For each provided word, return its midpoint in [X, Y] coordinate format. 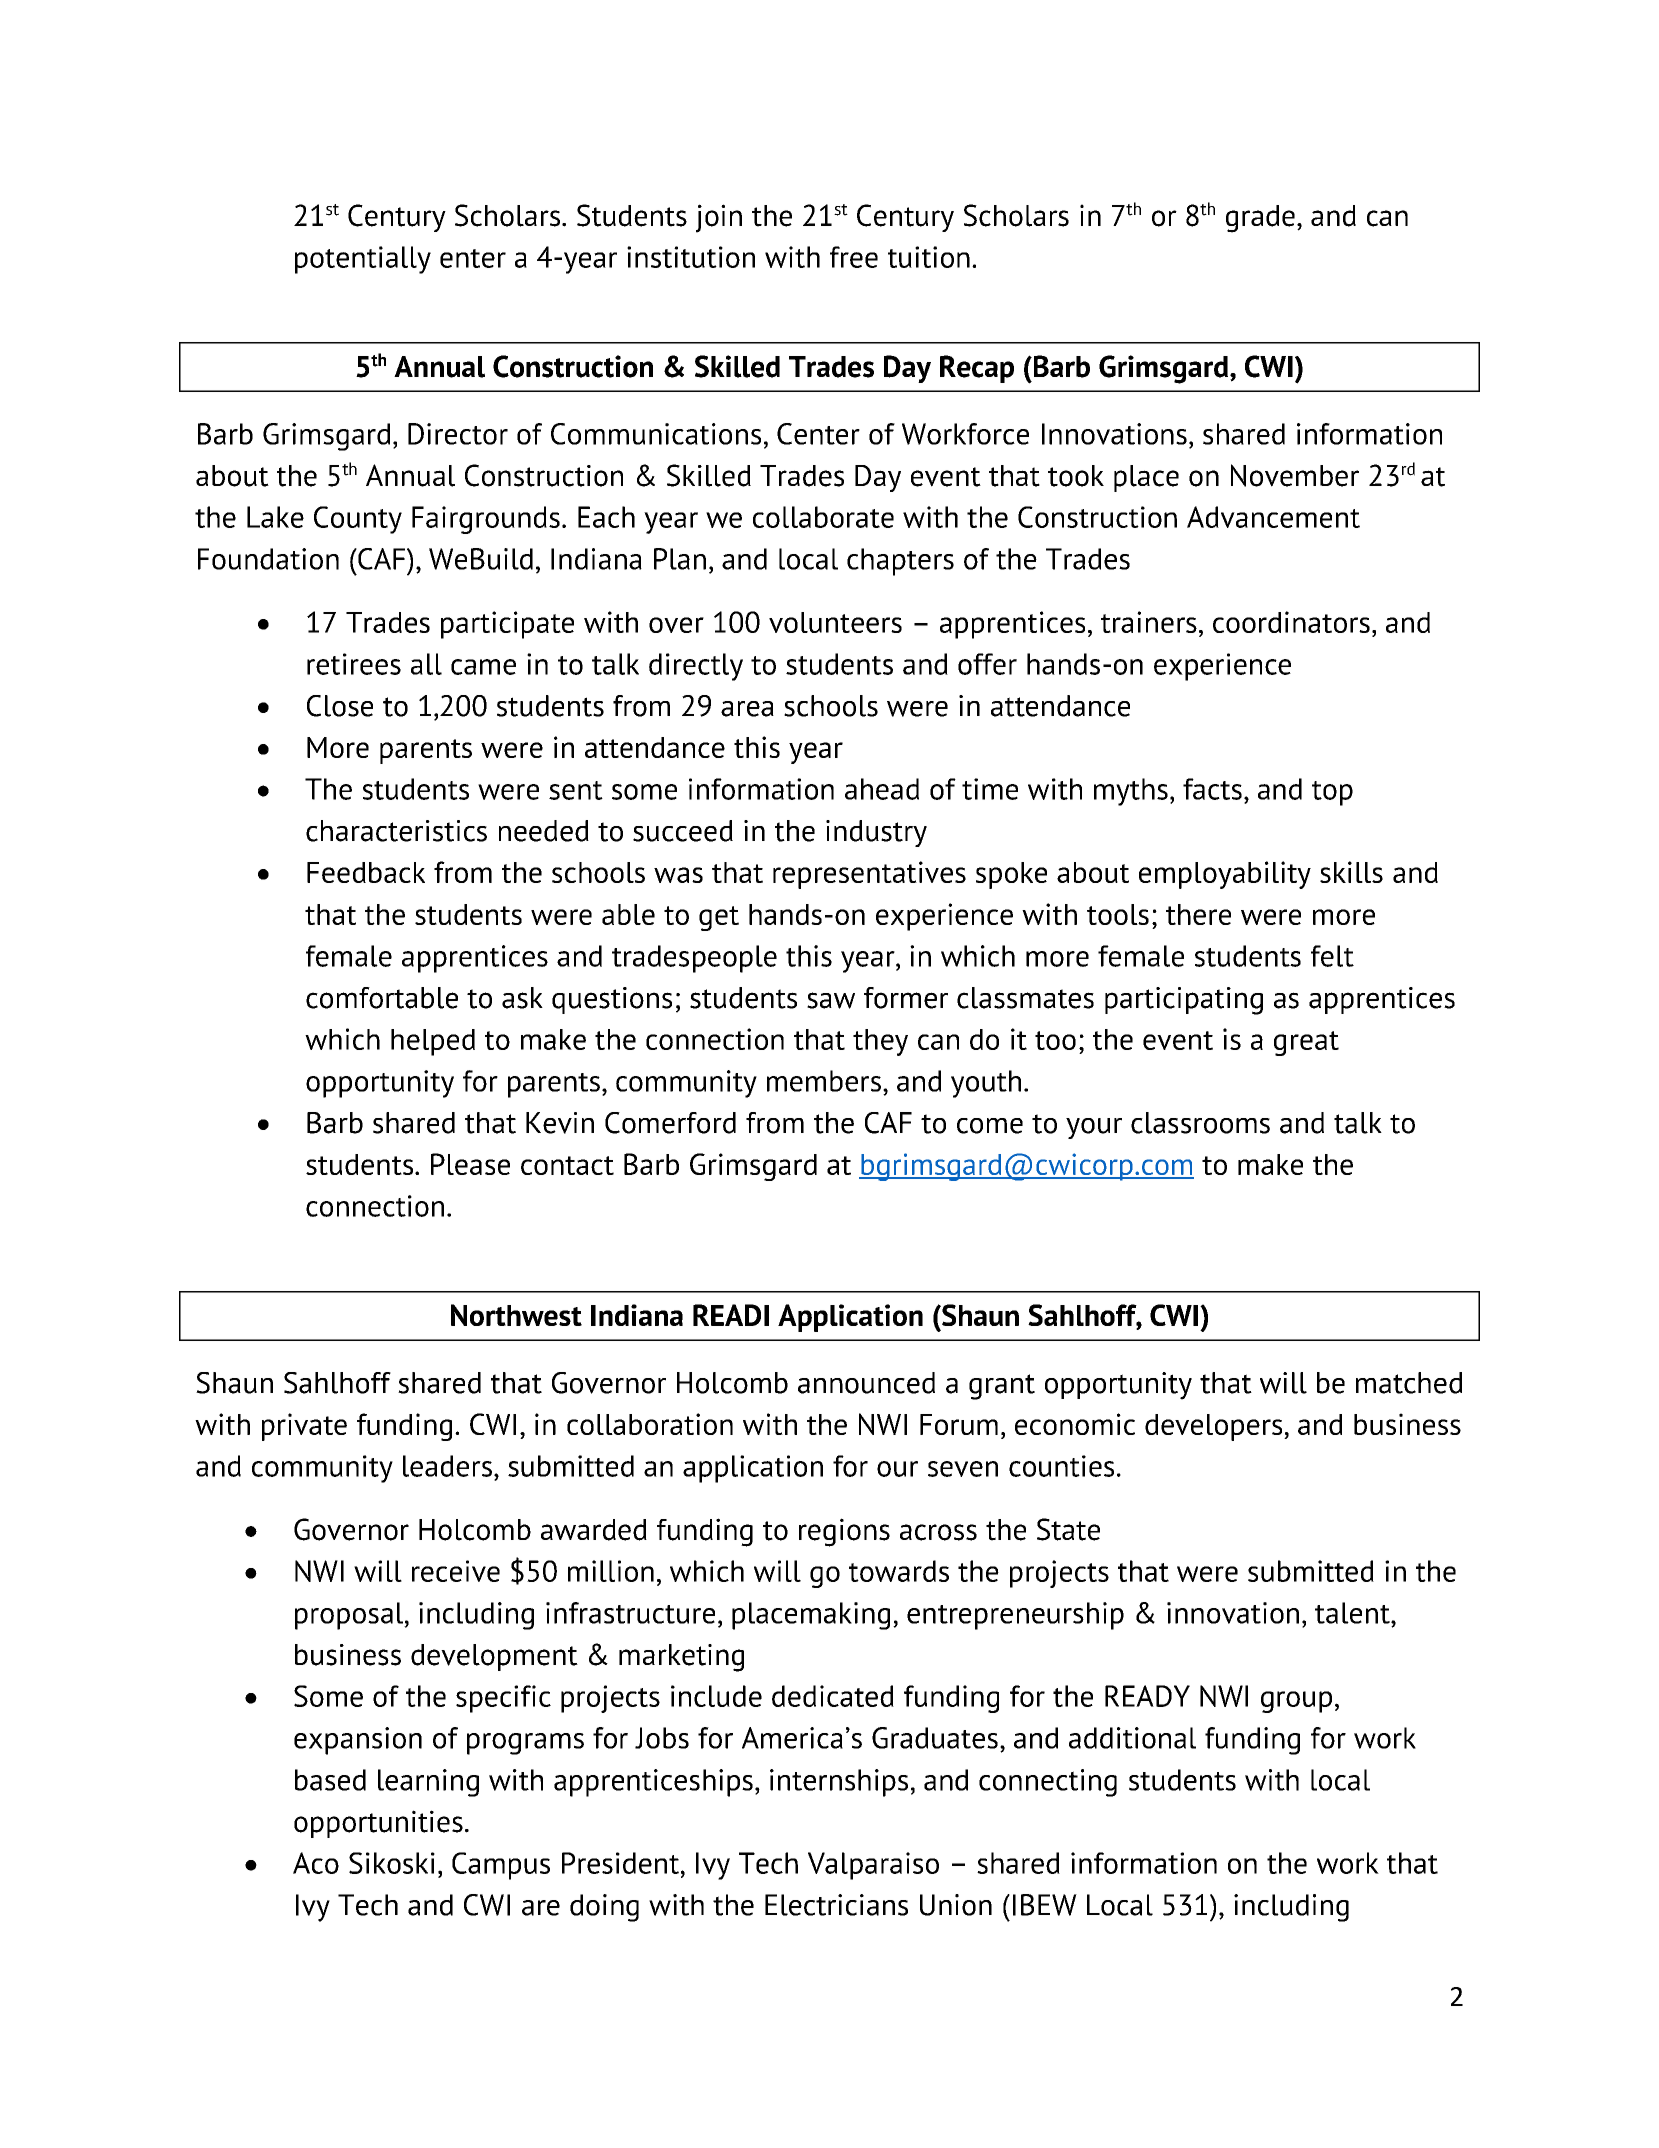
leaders [447, 1466]
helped [433, 1042]
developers [1215, 1427]
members [824, 1081]
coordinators [1291, 622]
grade [1260, 219]
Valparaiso [873, 1866]
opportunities [378, 1824]
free [854, 257]
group [1296, 1702]
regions [844, 1532]
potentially [363, 260]
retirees [354, 664]
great [1306, 1043]
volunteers [835, 622]
